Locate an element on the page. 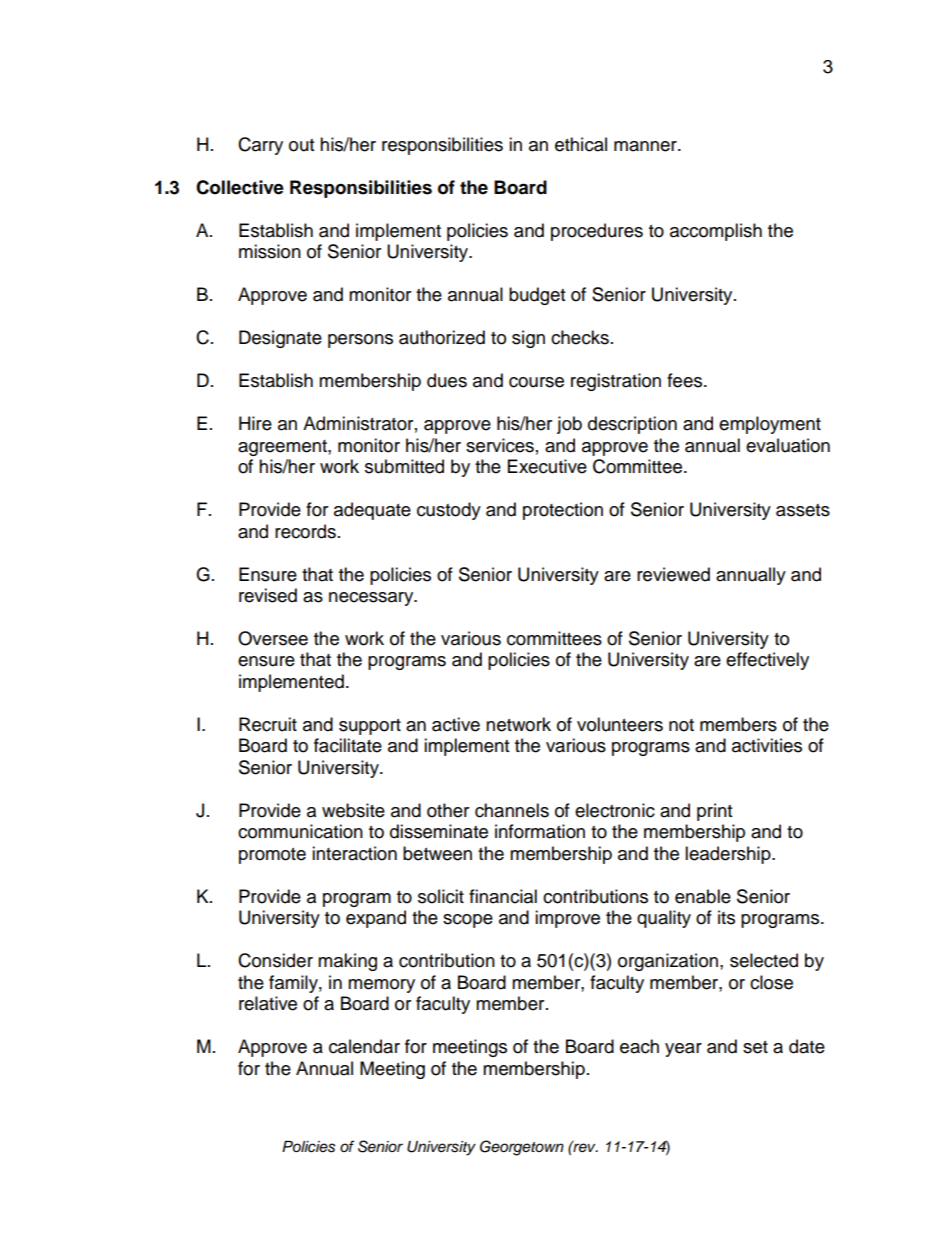 This document has width=952, height=1233. persons is located at coordinates (360, 341).
